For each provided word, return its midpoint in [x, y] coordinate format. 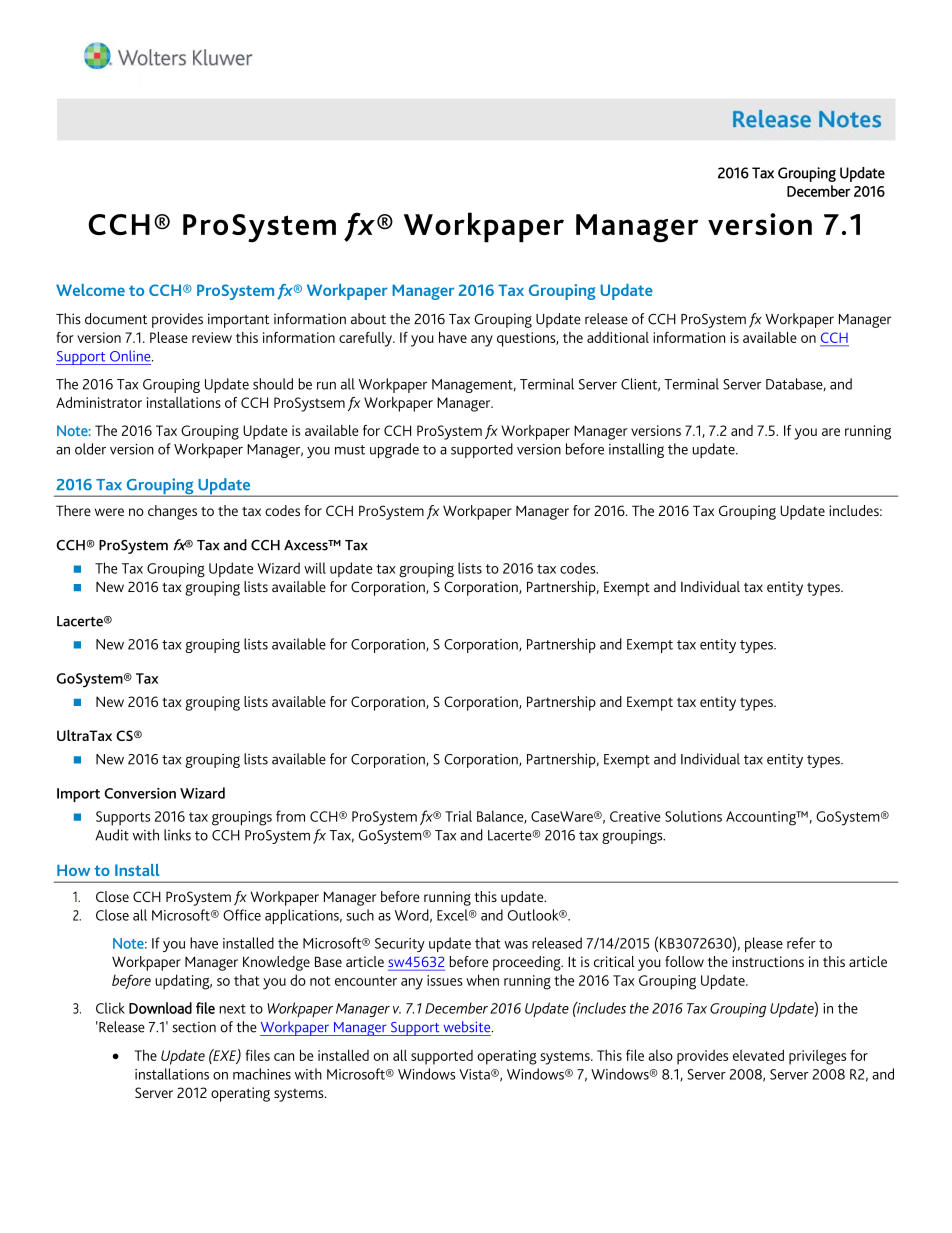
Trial [458, 816]
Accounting [762, 818]
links [177, 835]
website [468, 1027]
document [116, 319]
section [194, 1027]
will [315, 568]
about [368, 319]
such [360, 915]
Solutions [693, 816]
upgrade [394, 450]
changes [172, 512]
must [350, 450]
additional [618, 337]
